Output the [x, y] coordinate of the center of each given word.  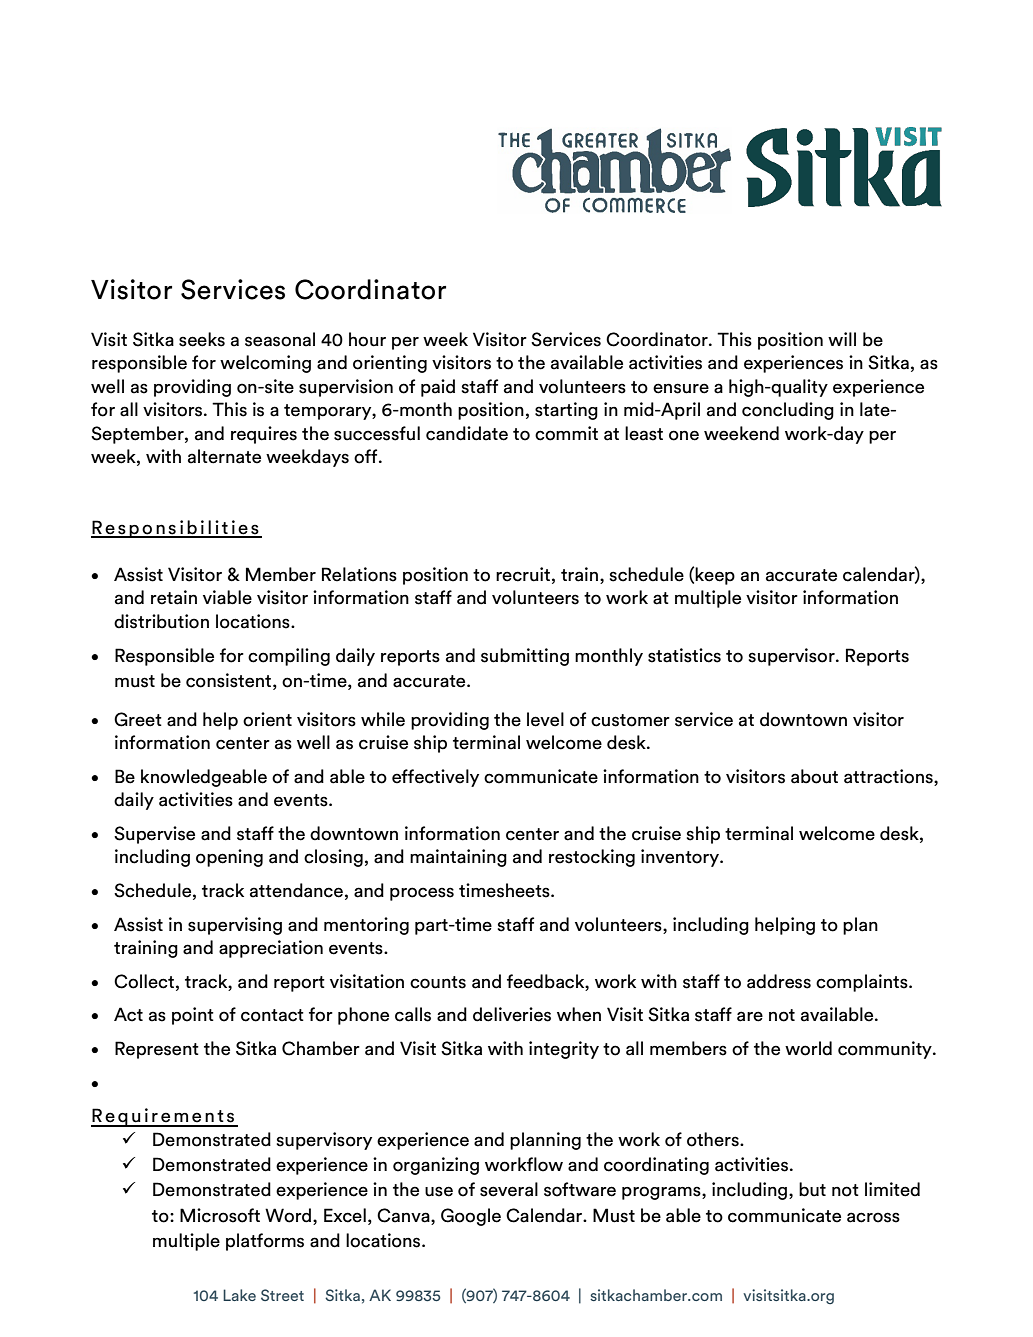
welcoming [265, 364]
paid [438, 388]
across [873, 1217]
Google [471, 1217]
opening [229, 858]
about [814, 776]
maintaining [458, 858]
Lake [239, 1295]
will [842, 339]
